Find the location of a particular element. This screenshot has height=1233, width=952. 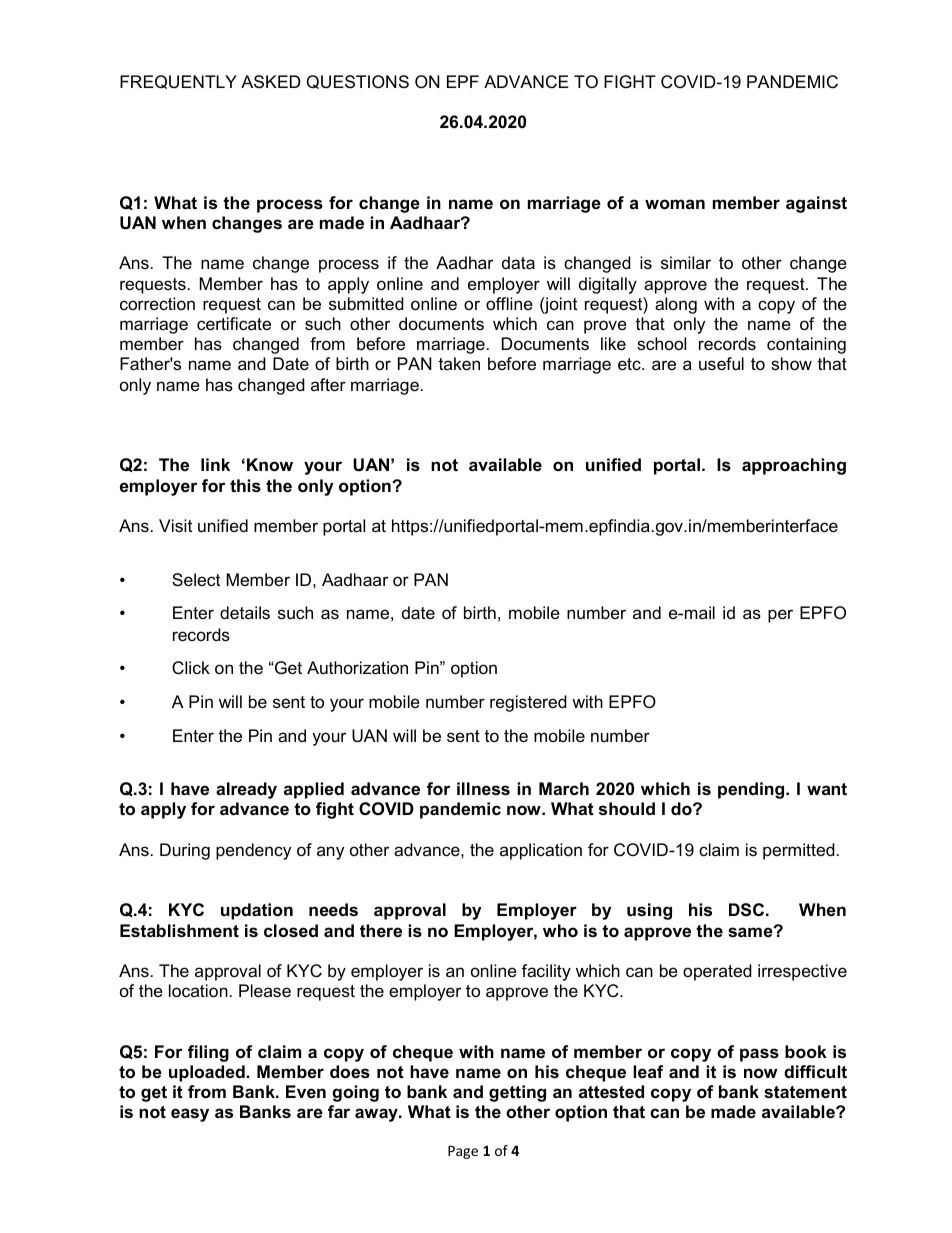

pending is located at coordinates (752, 790).
